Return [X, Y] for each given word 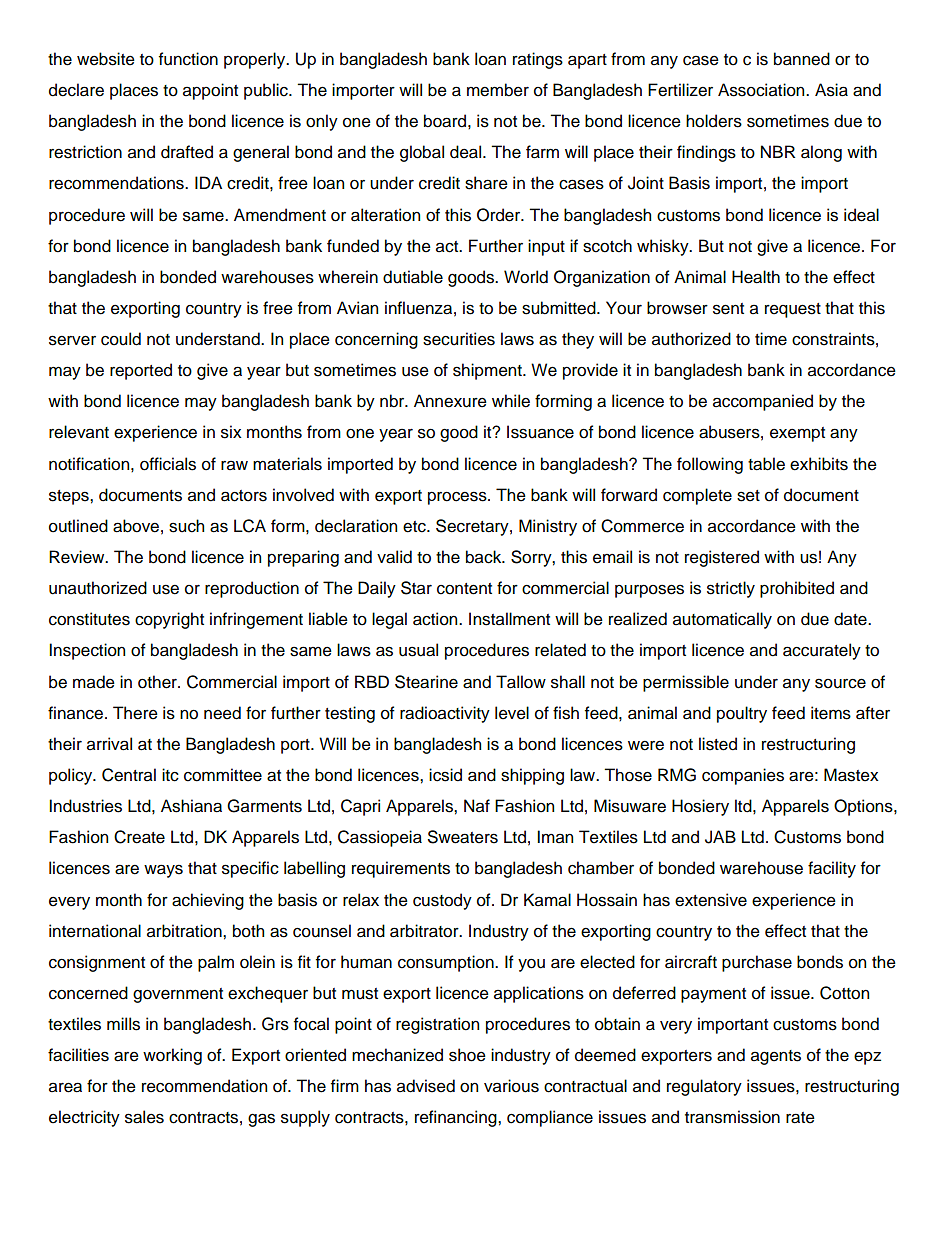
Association [762, 90]
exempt [797, 434]
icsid [445, 775]
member [498, 90]
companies [743, 776]
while [511, 401]
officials [168, 464]
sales [144, 1117]
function [188, 59]
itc [170, 775]
